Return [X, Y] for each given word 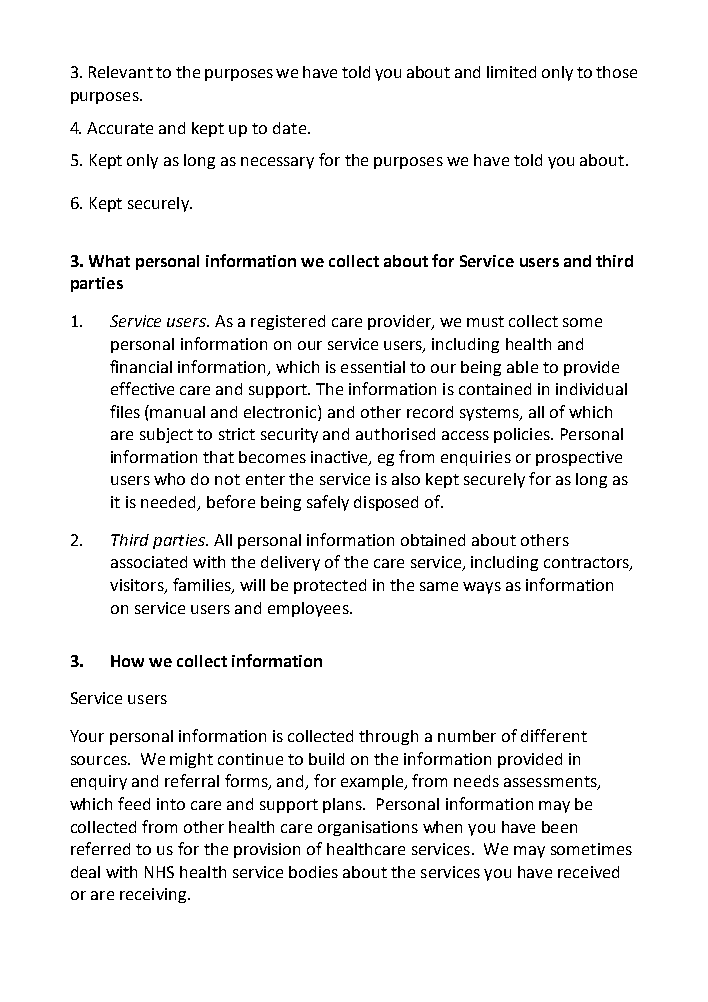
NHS [159, 872]
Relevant [121, 72]
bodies [313, 872]
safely [328, 503]
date [289, 128]
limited [511, 72]
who [169, 479]
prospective [579, 458]
